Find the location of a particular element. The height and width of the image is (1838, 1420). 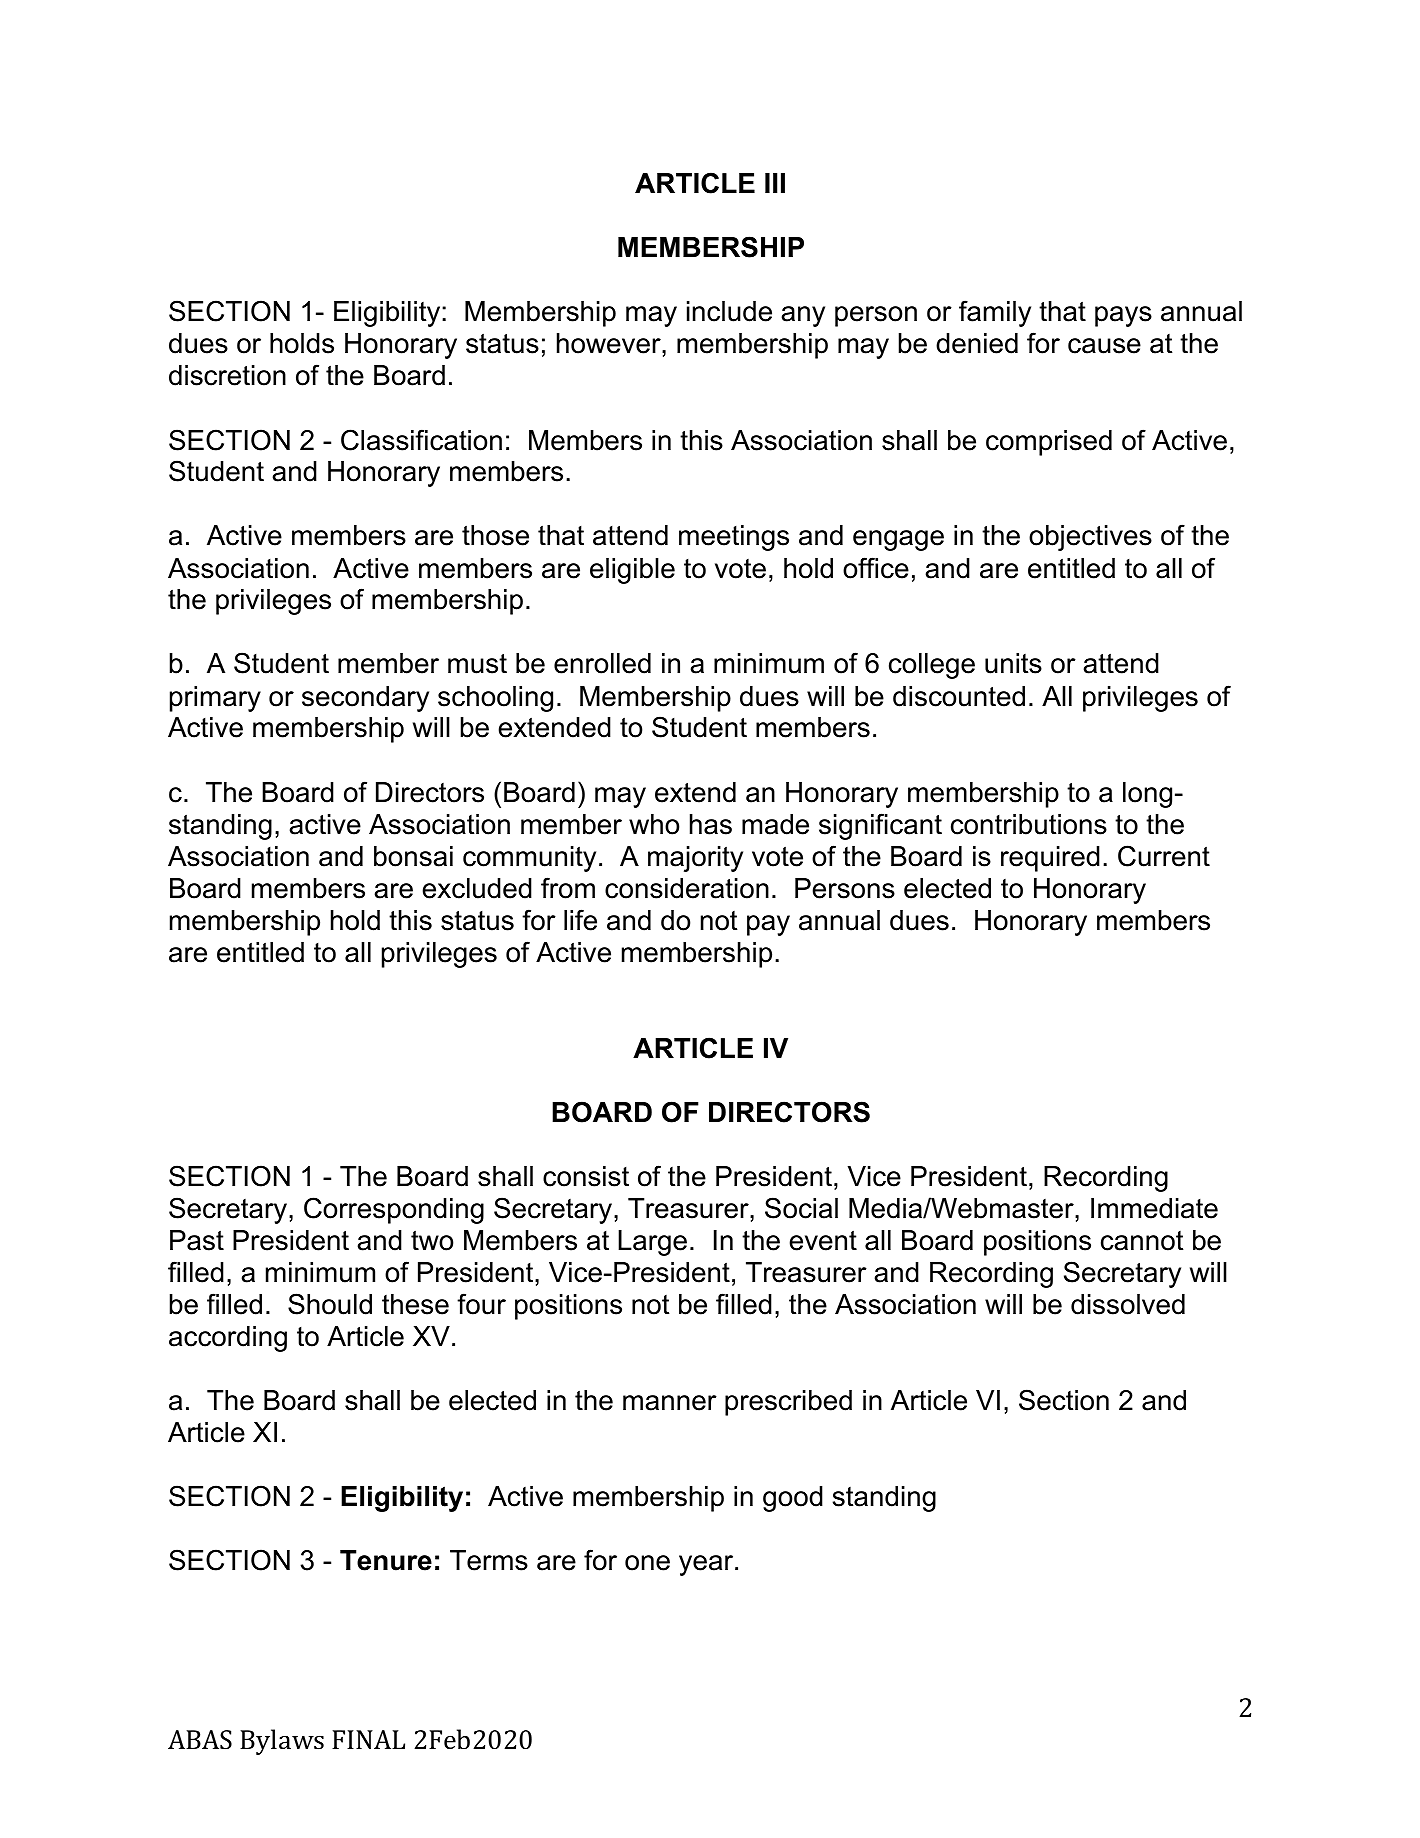

Bylaws is located at coordinates (282, 1742).
